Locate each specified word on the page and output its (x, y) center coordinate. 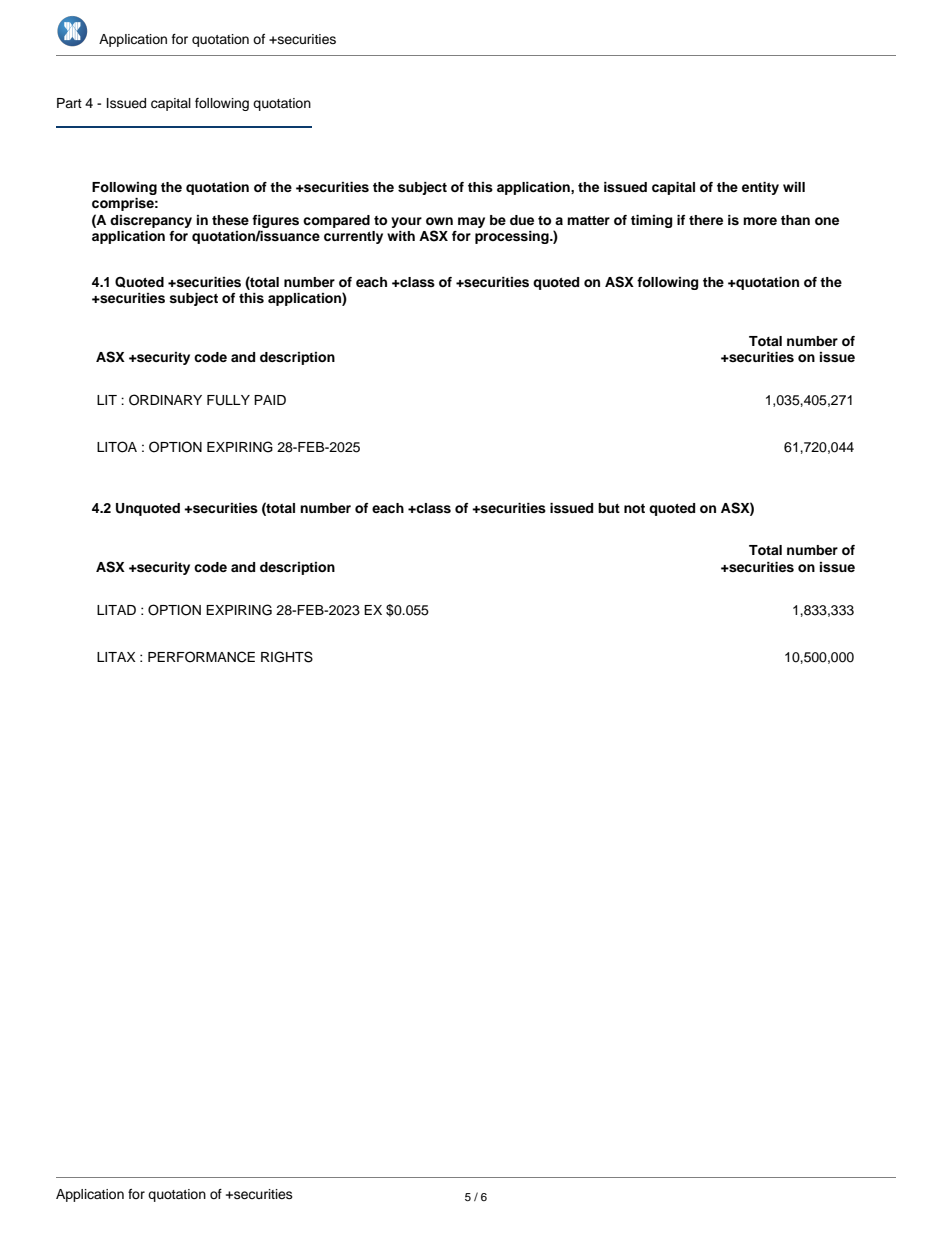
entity (760, 188)
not (634, 508)
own (439, 221)
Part (69, 103)
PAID (270, 400)
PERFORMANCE (201, 657)
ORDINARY (165, 400)
